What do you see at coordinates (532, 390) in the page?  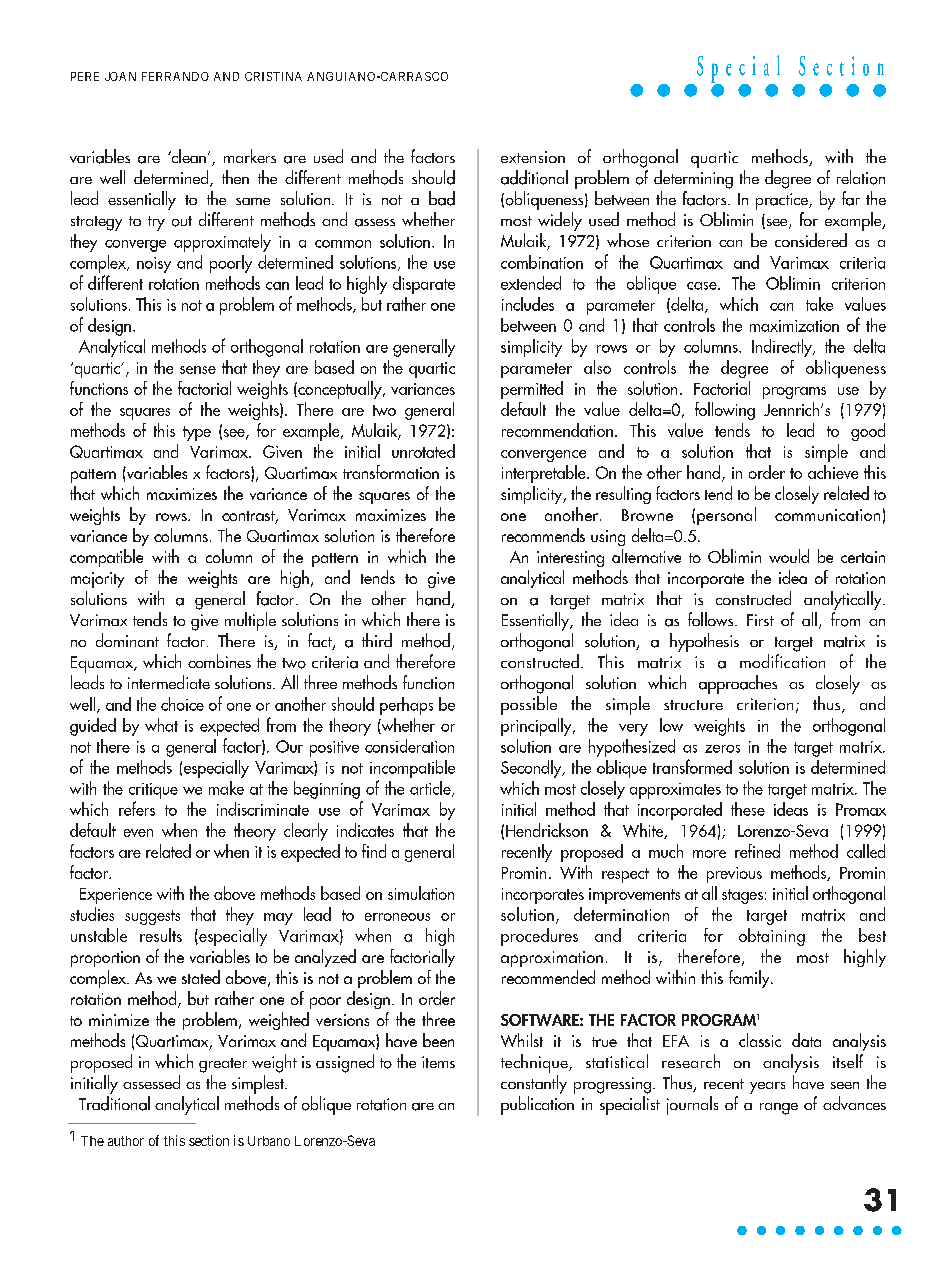 I see `permitted` at bounding box center [532, 390].
